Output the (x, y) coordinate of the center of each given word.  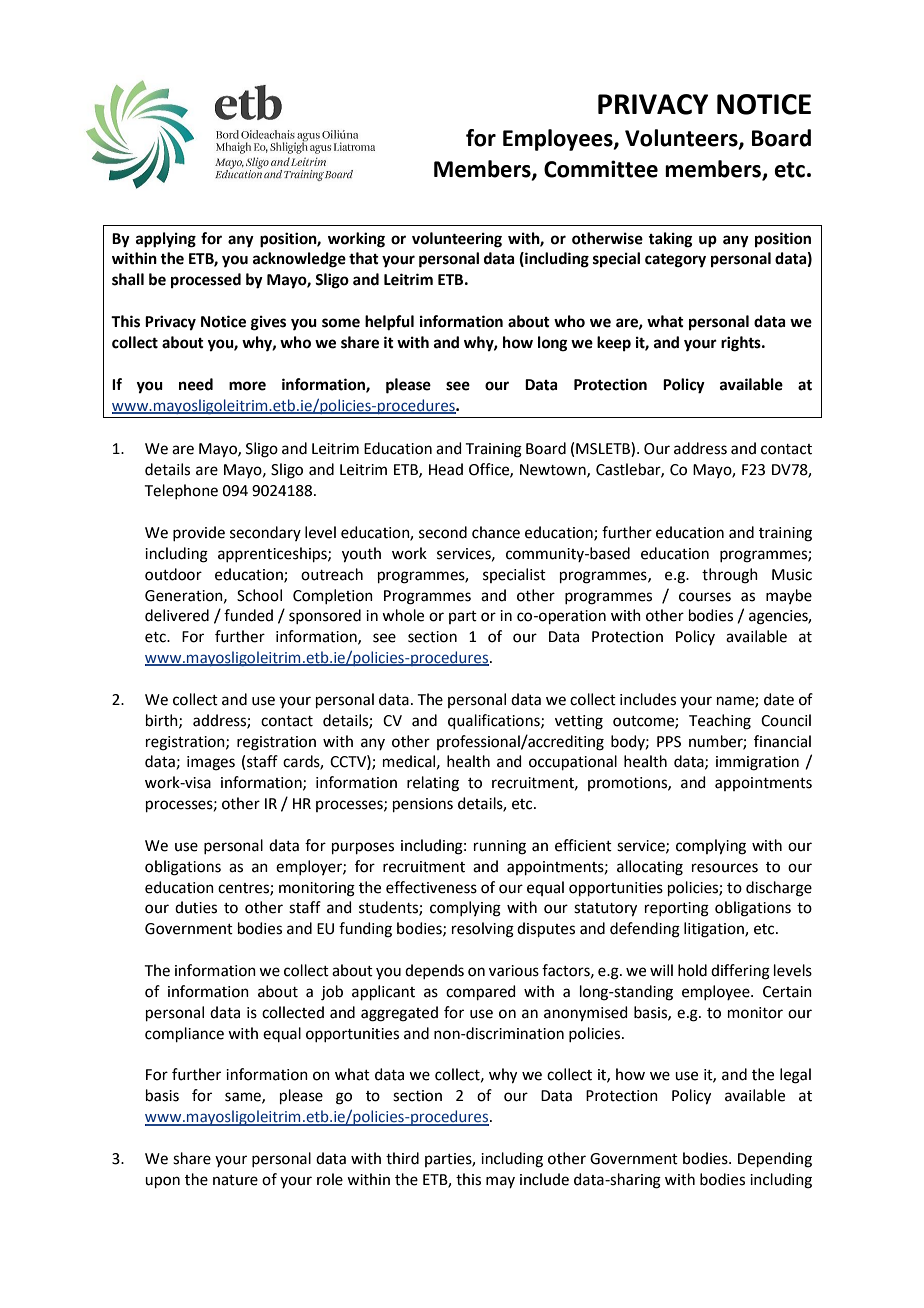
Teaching (720, 722)
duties (196, 907)
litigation (715, 930)
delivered (177, 615)
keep (614, 344)
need (196, 384)
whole (403, 615)
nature (235, 1180)
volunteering (457, 240)
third (402, 1158)
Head (446, 469)
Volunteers (682, 139)
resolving (483, 930)
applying (166, 240)
